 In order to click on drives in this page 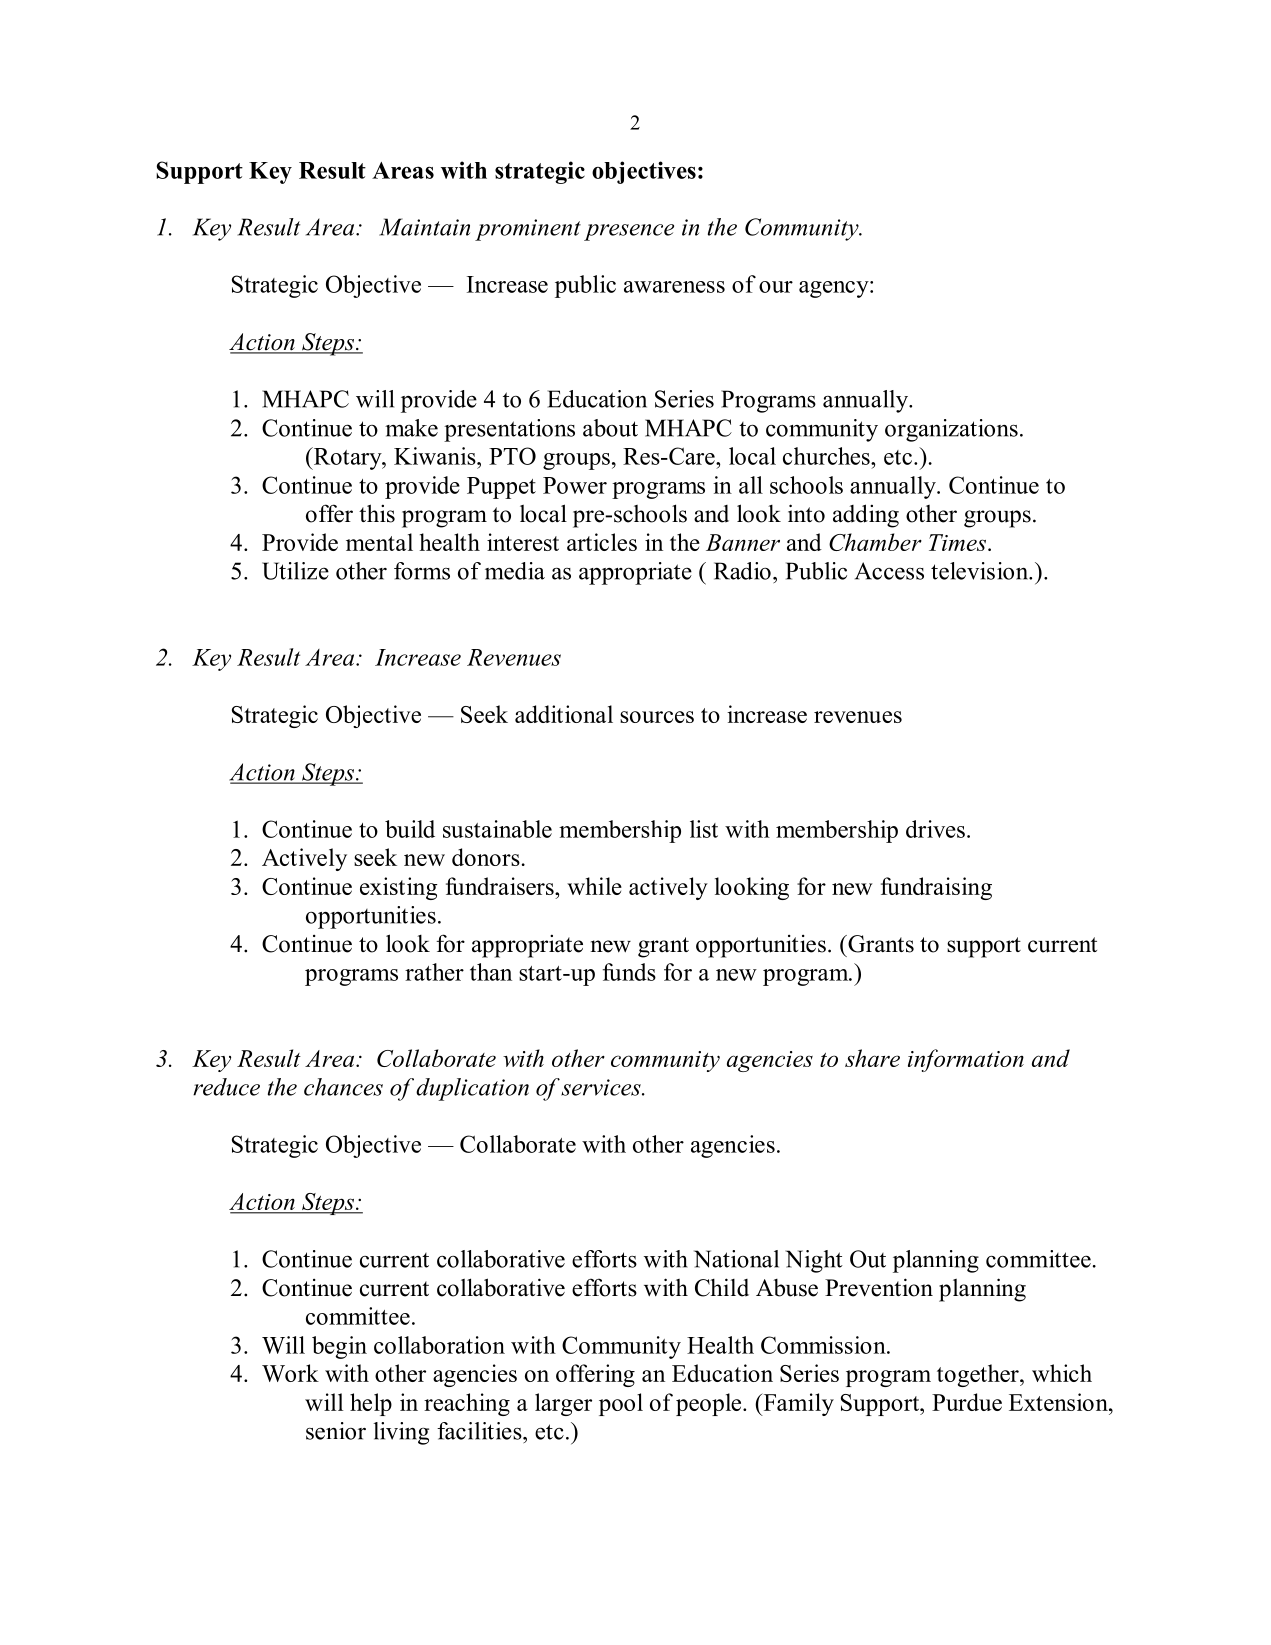, I will do `click(935, 829)`.
